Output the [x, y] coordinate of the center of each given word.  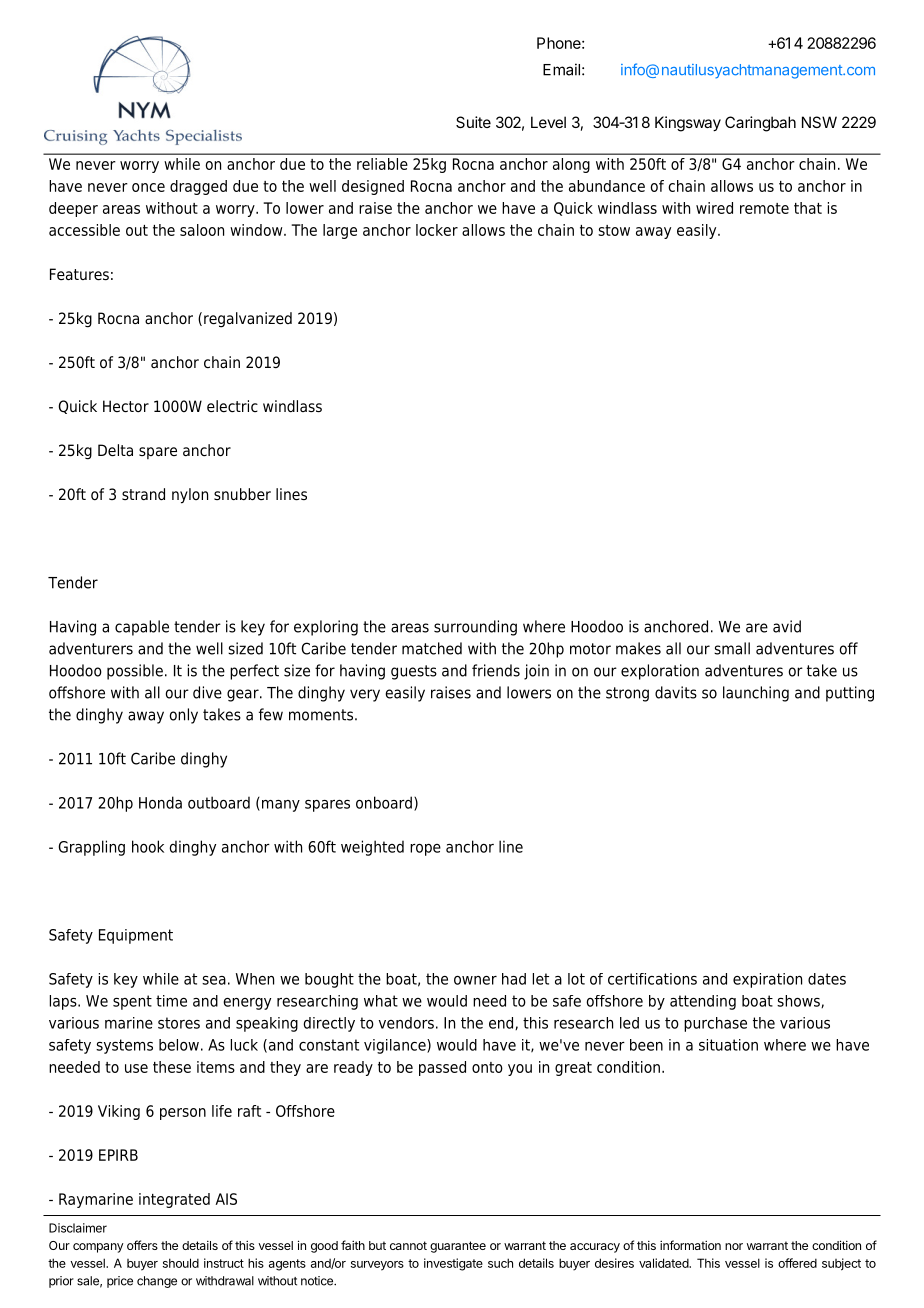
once [148, 187]
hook [148, 846]
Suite [473, 122]
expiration [767, 980]
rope [425, 850]
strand [143, 494]
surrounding [475, 628]
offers [142, 1245]
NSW [819, 122]
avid [787, 626]
